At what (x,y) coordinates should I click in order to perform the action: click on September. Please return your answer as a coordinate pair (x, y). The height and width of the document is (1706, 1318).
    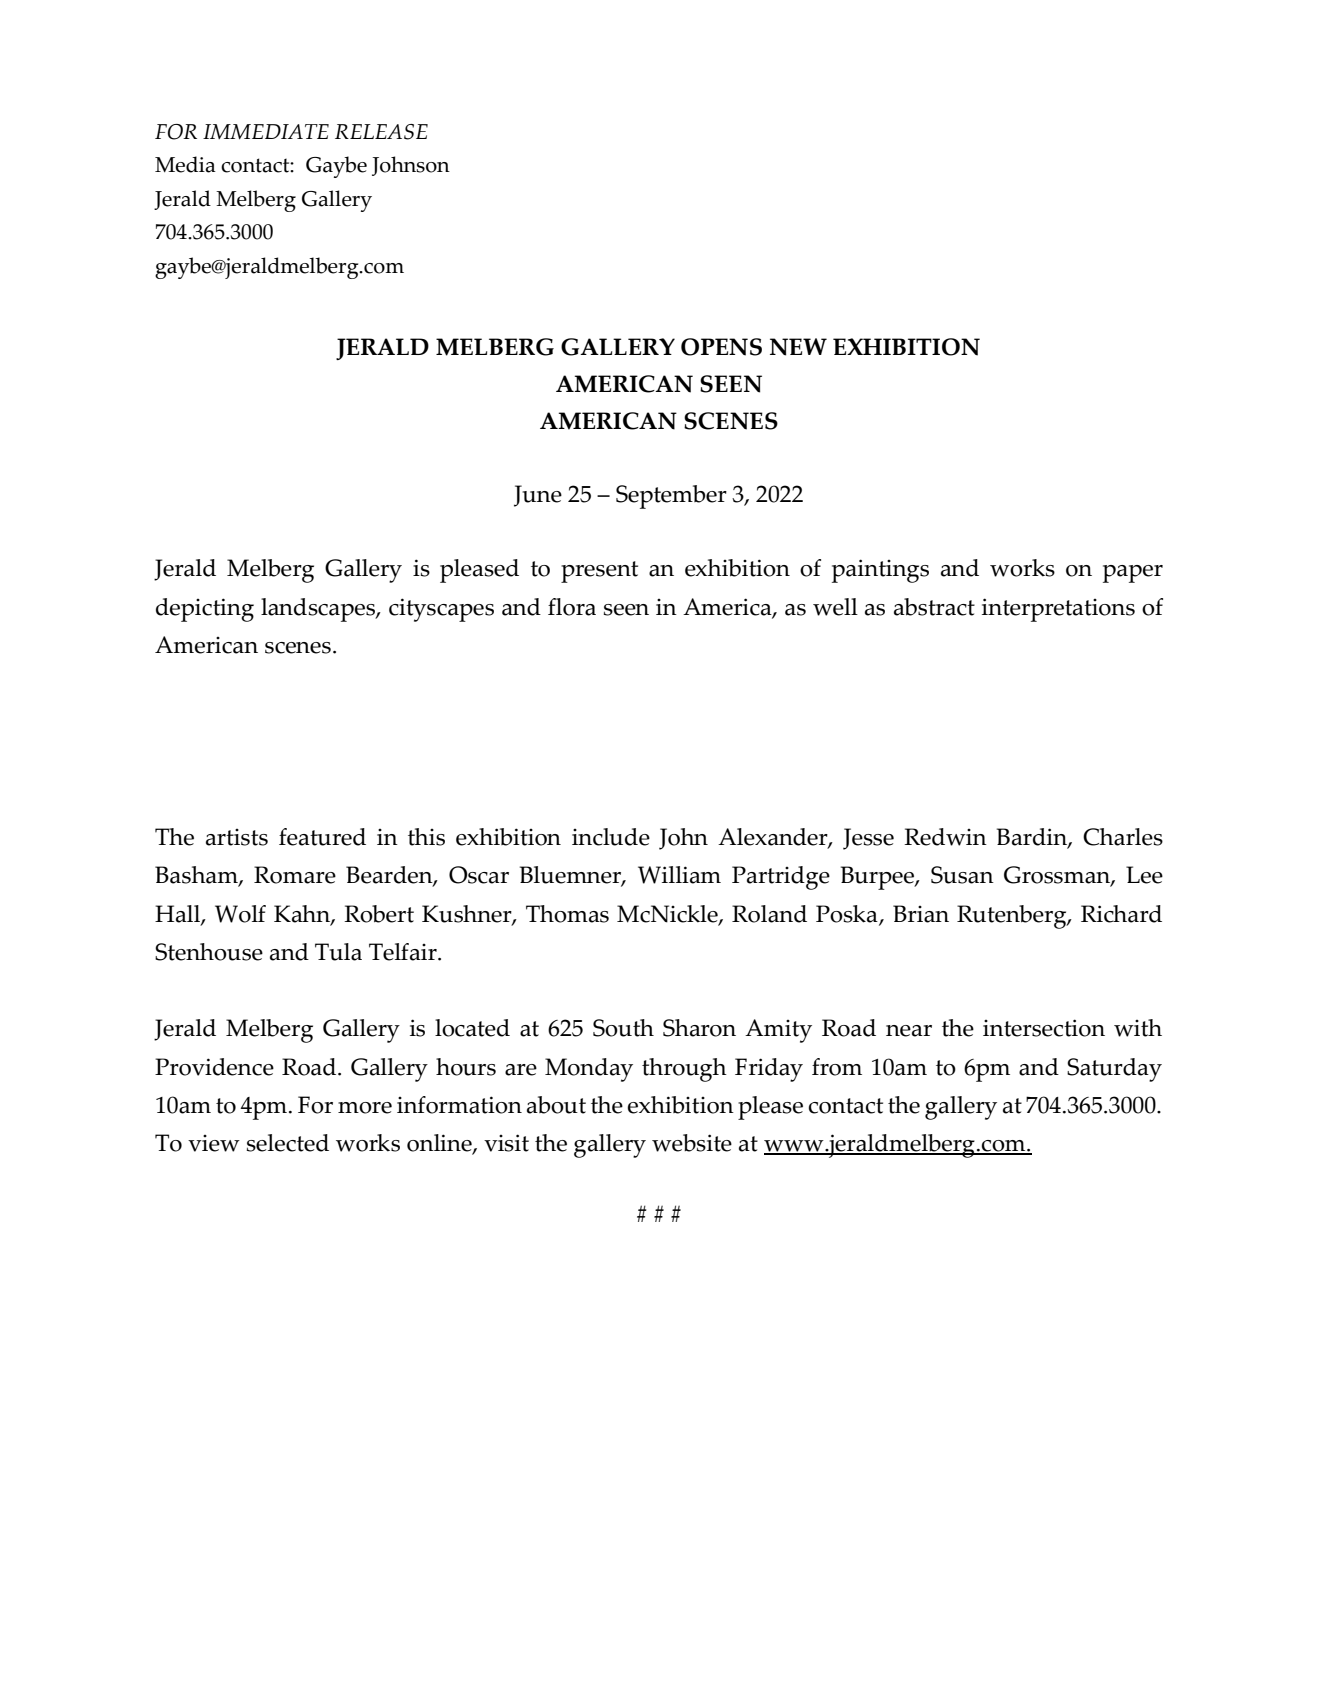
    Looking at the image, I should click on (671, 497).
